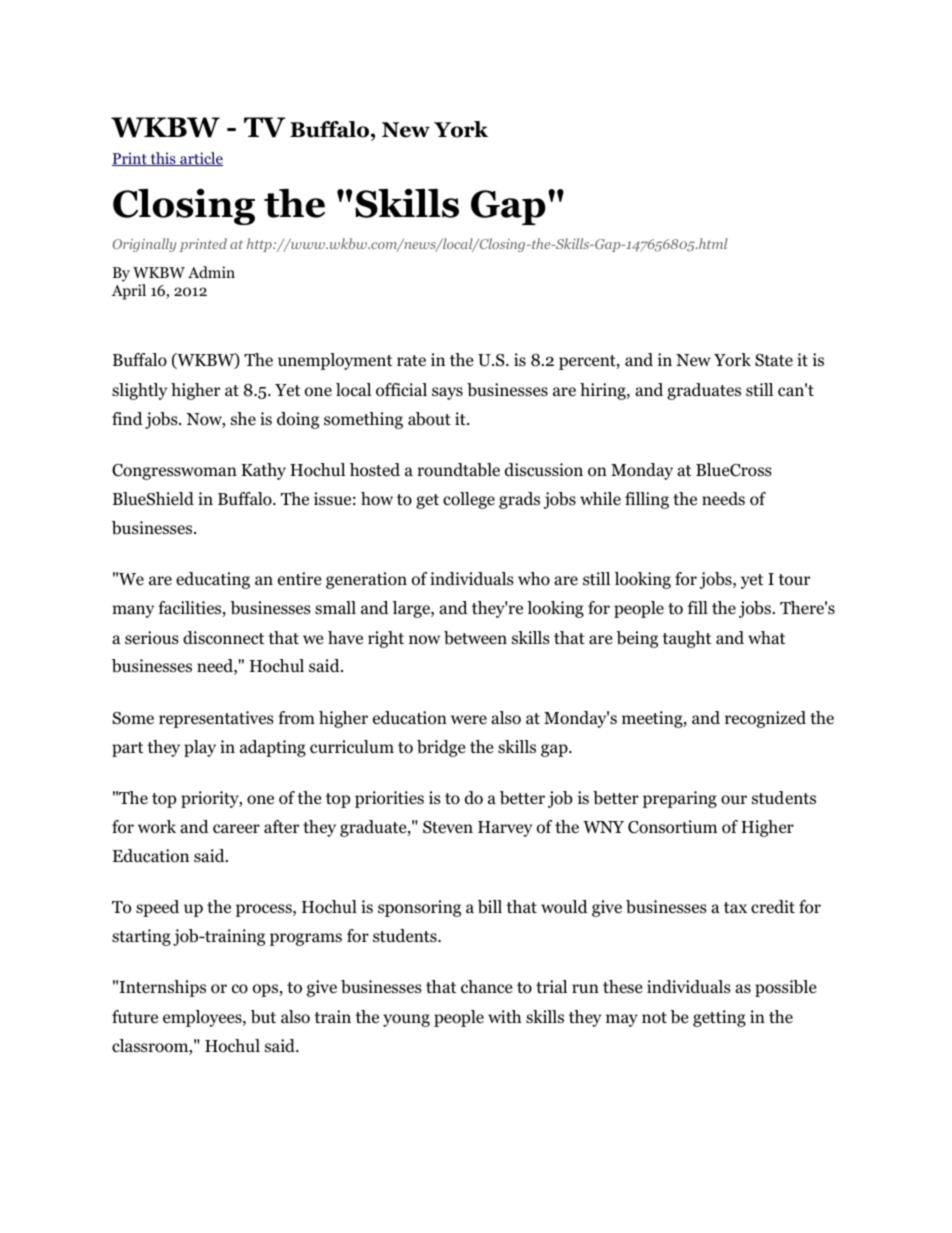 Image resolution: width=952 pixels, height=1233 pixels. I want to click on employees, so click(203, 1018).
